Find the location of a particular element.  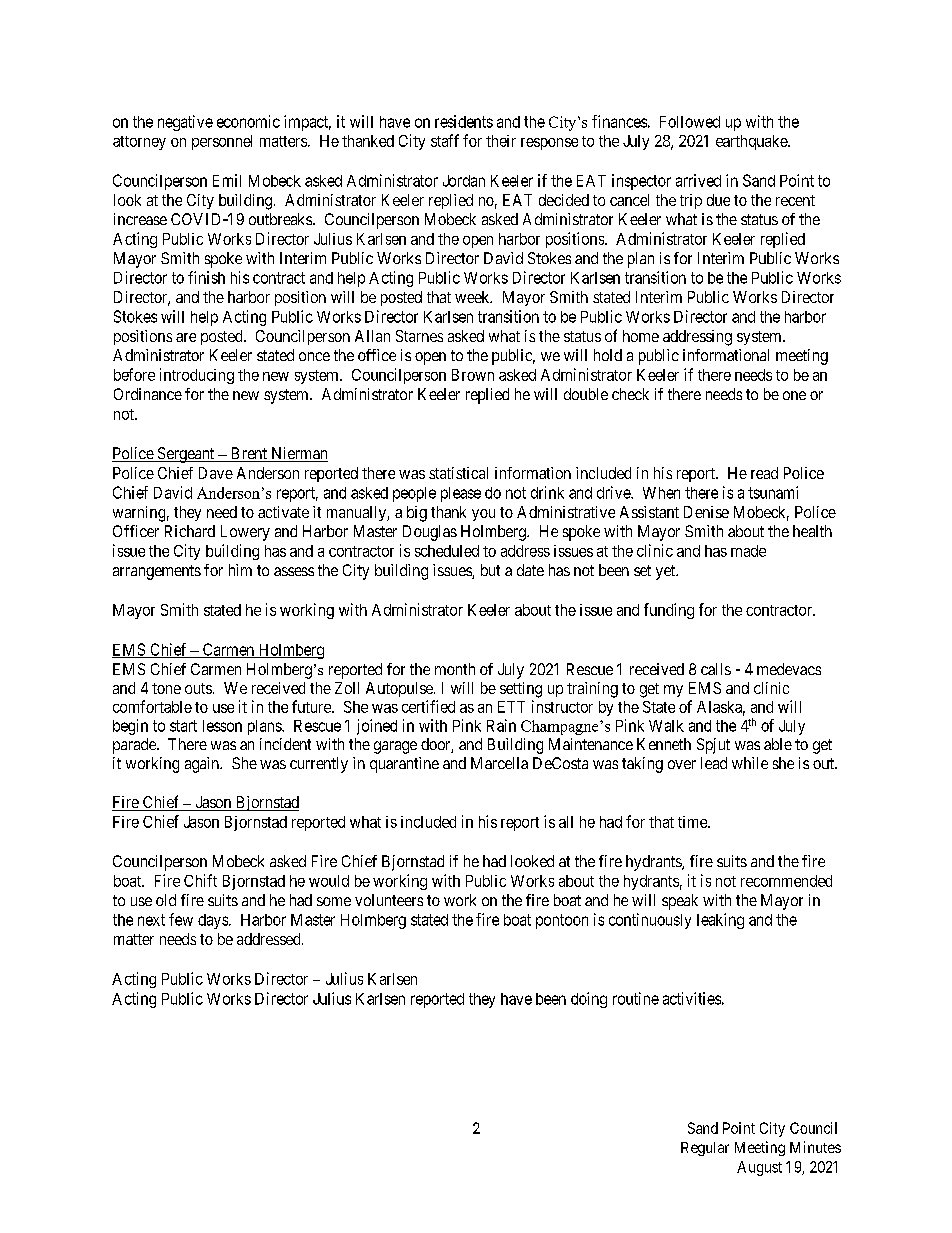

their is located at coordinates (501, 141).
